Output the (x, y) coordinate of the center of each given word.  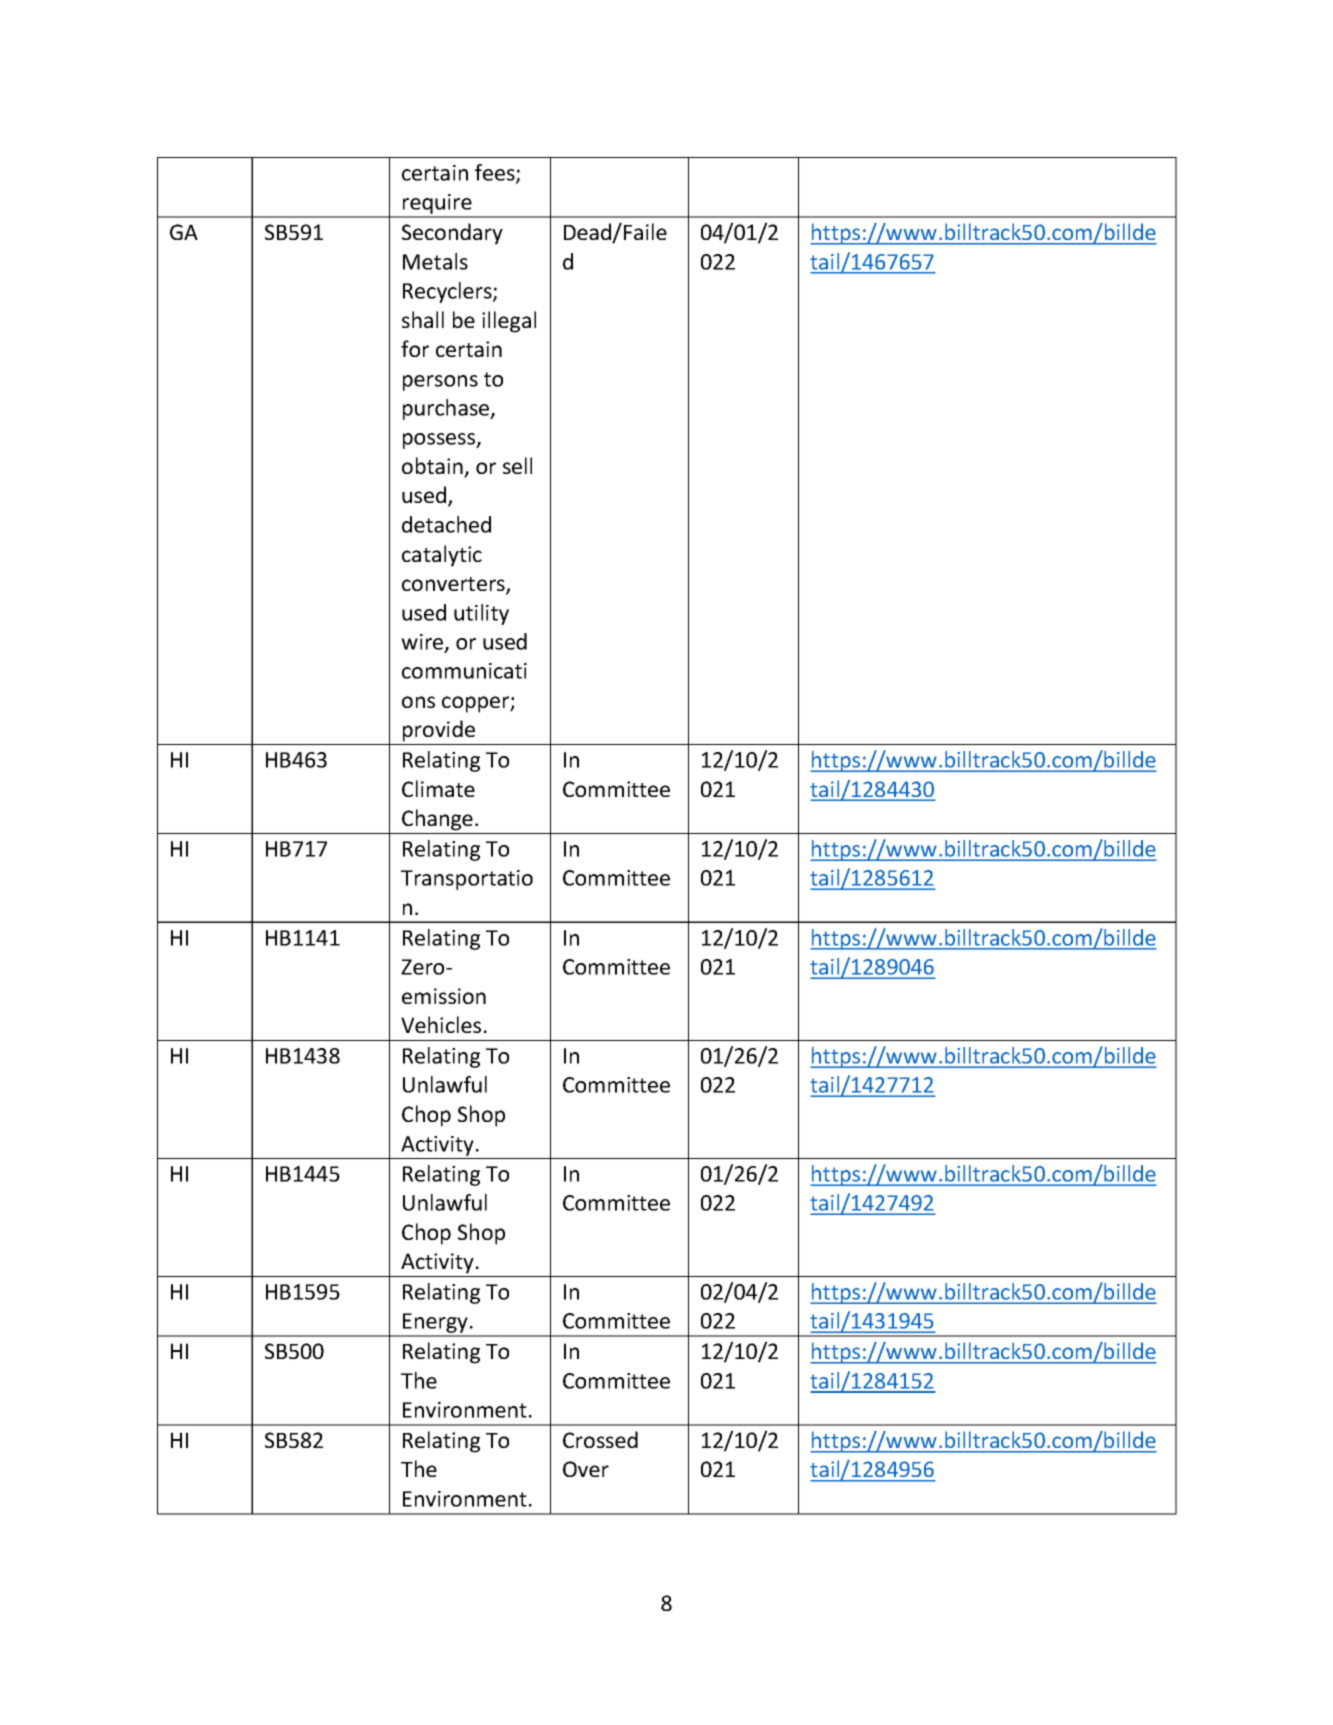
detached (446, 524)
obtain (433, 467)
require (437, 205)
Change (437, 820)
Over (586, 1469)
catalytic (442, 556)
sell (517, 465)
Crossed (600, 1439)
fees (496, 173)
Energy (435, 1324)
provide (439, 731)
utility (481, 614)
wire (423, 643)
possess (440, 441)
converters (454, 585)
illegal (509, 322)
